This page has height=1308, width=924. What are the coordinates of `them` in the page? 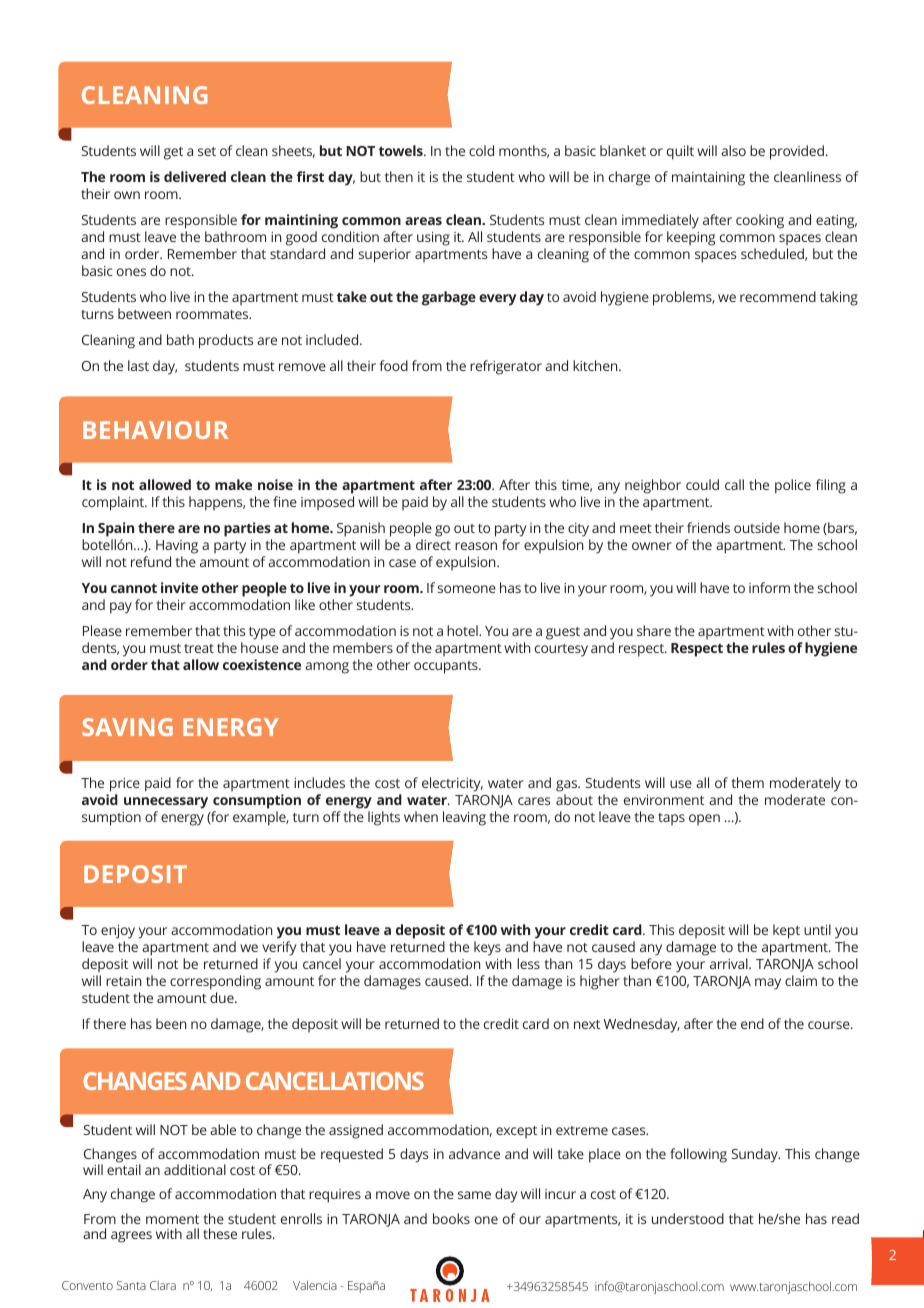 It's located at (748, 782).
